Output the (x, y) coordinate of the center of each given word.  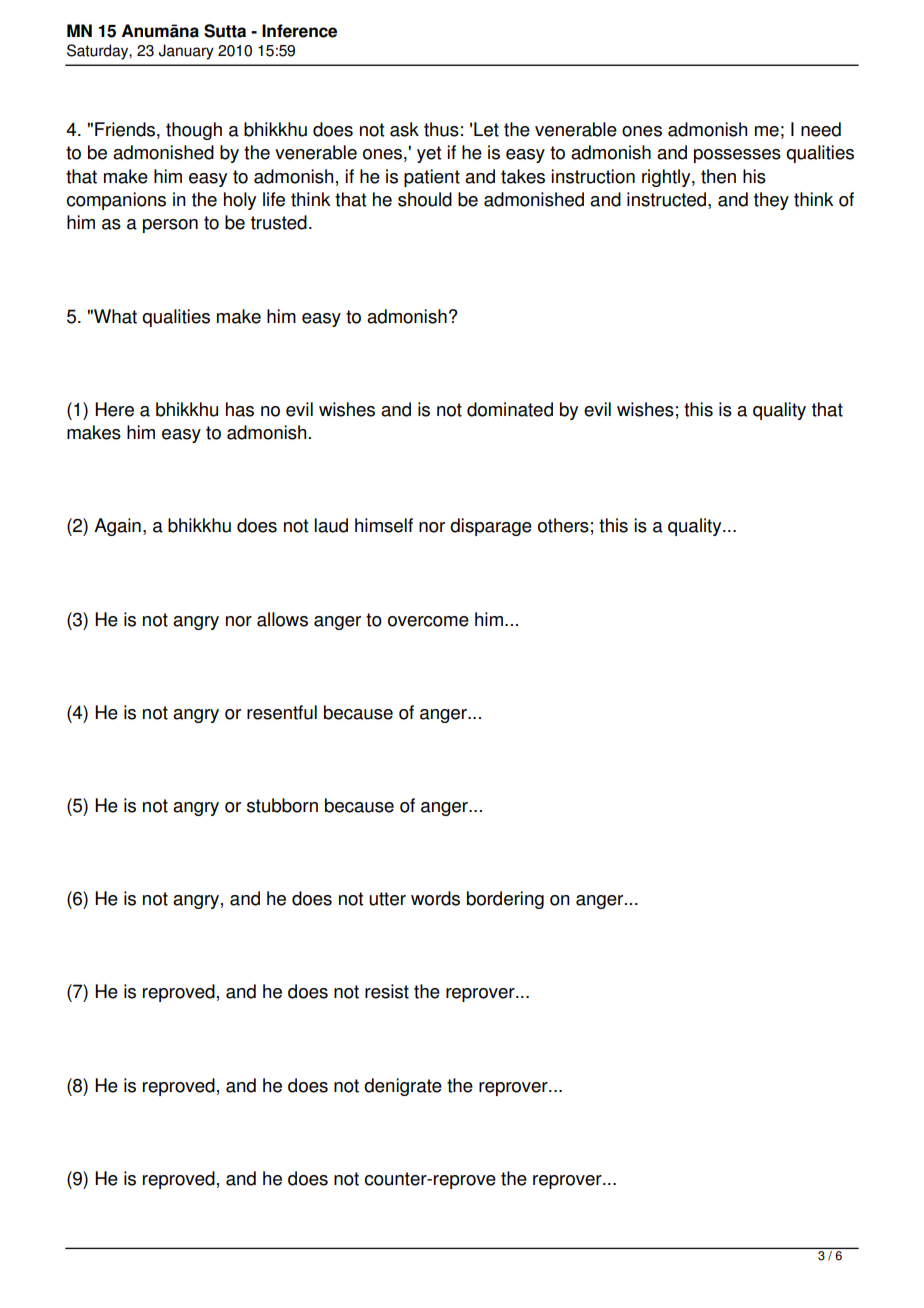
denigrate (403, 1087)
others (563, 525)
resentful (282, 712)
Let (486, 129)
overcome (428, 621)
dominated (510, 409)
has (240, 409)
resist (387, 991)
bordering (505, 900)
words (435, 898)
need (821, 129)
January (186, 52)
